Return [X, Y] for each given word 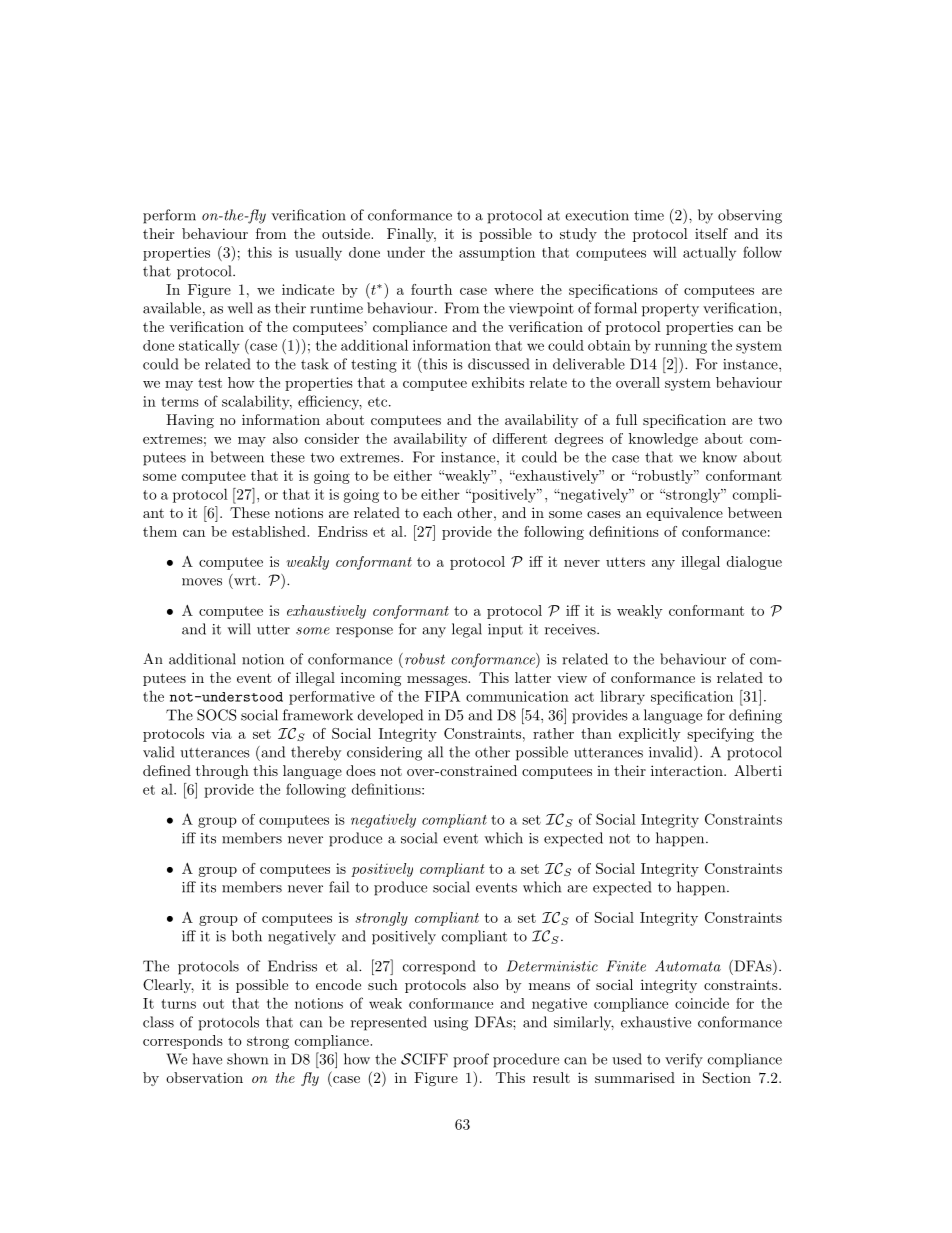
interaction [688, 770]
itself [711, 233]
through [222, 772]
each [437, 512]
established [270, 531]
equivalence [684, 514]
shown [247, 1059]
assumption [497, 254]
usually [318, 254]
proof [471, 1060]
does [361, 770]
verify [684, 1060]
